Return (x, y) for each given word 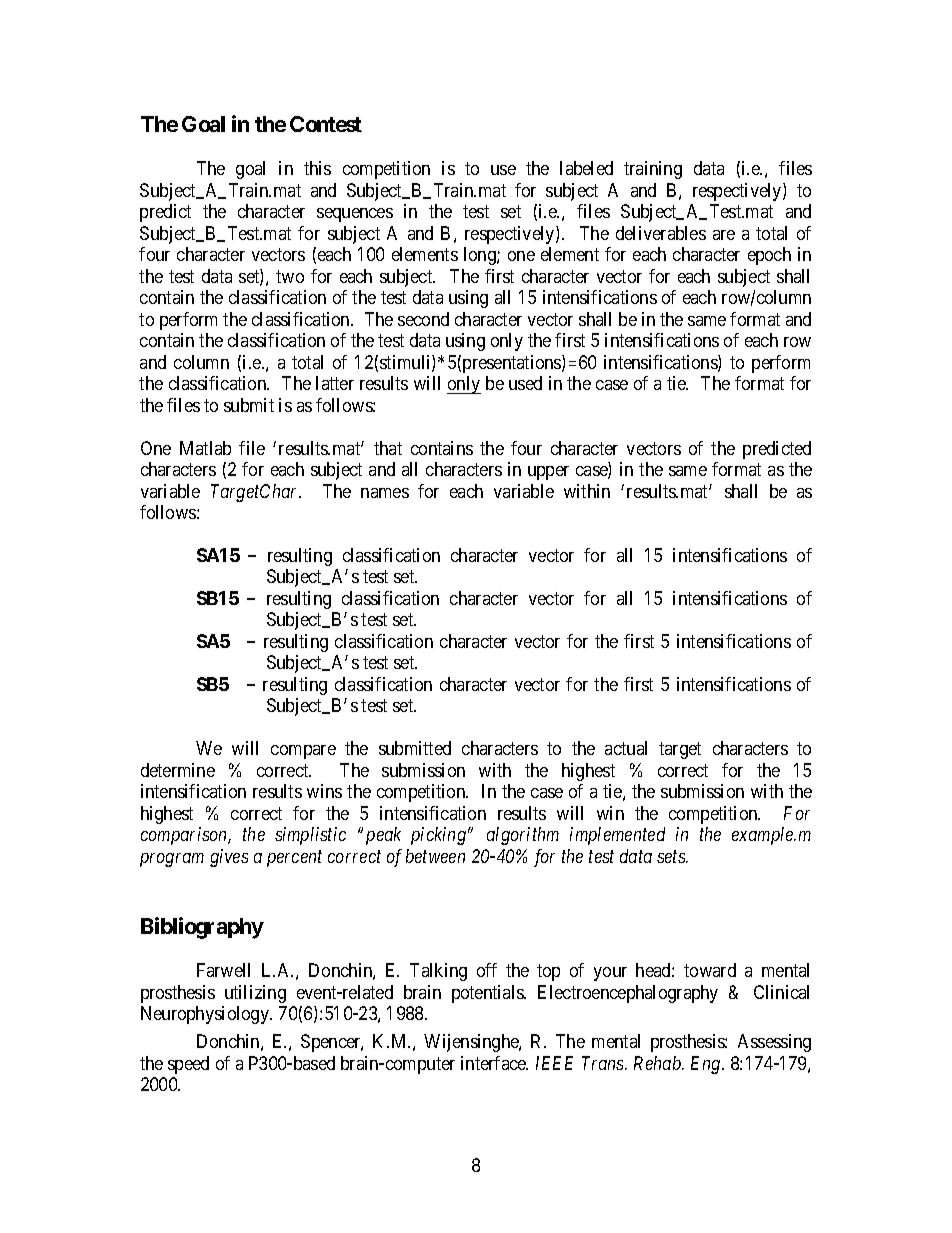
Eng (707, 1065)
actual (626, 748)
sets (672, 857)
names (385, 493)
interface (494, 1063)
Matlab (205, 448)
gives (229, 858)
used (525, 383)
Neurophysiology (206, 1015)
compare (303, 752)
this (317, 168)
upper (548, 473)
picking (438, 836)
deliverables (661, 233)
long (481, 256)
